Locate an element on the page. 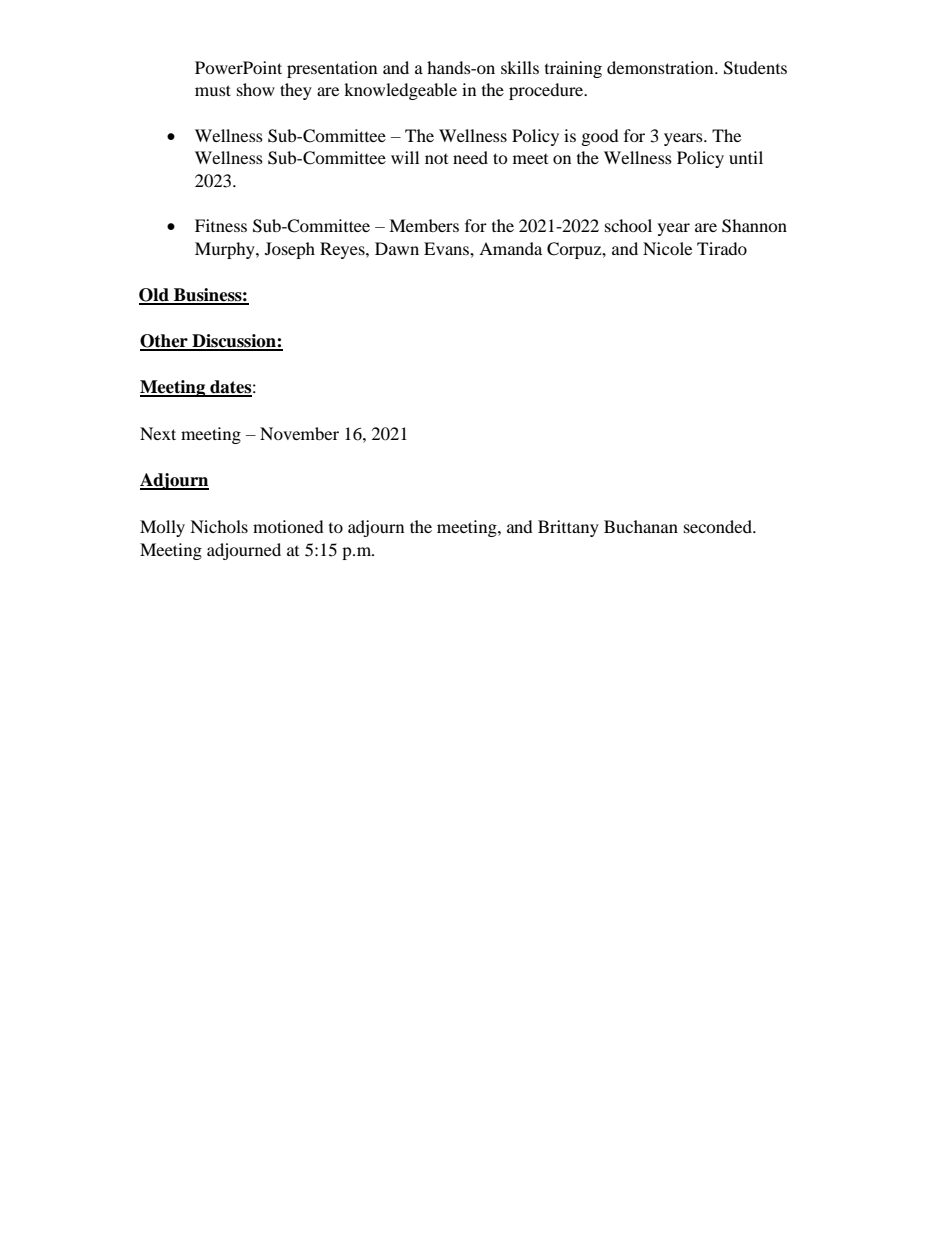 Image resolution: width=952 pixels, height=1233 pixels. demonstration is located at coordinates (661, 67).
